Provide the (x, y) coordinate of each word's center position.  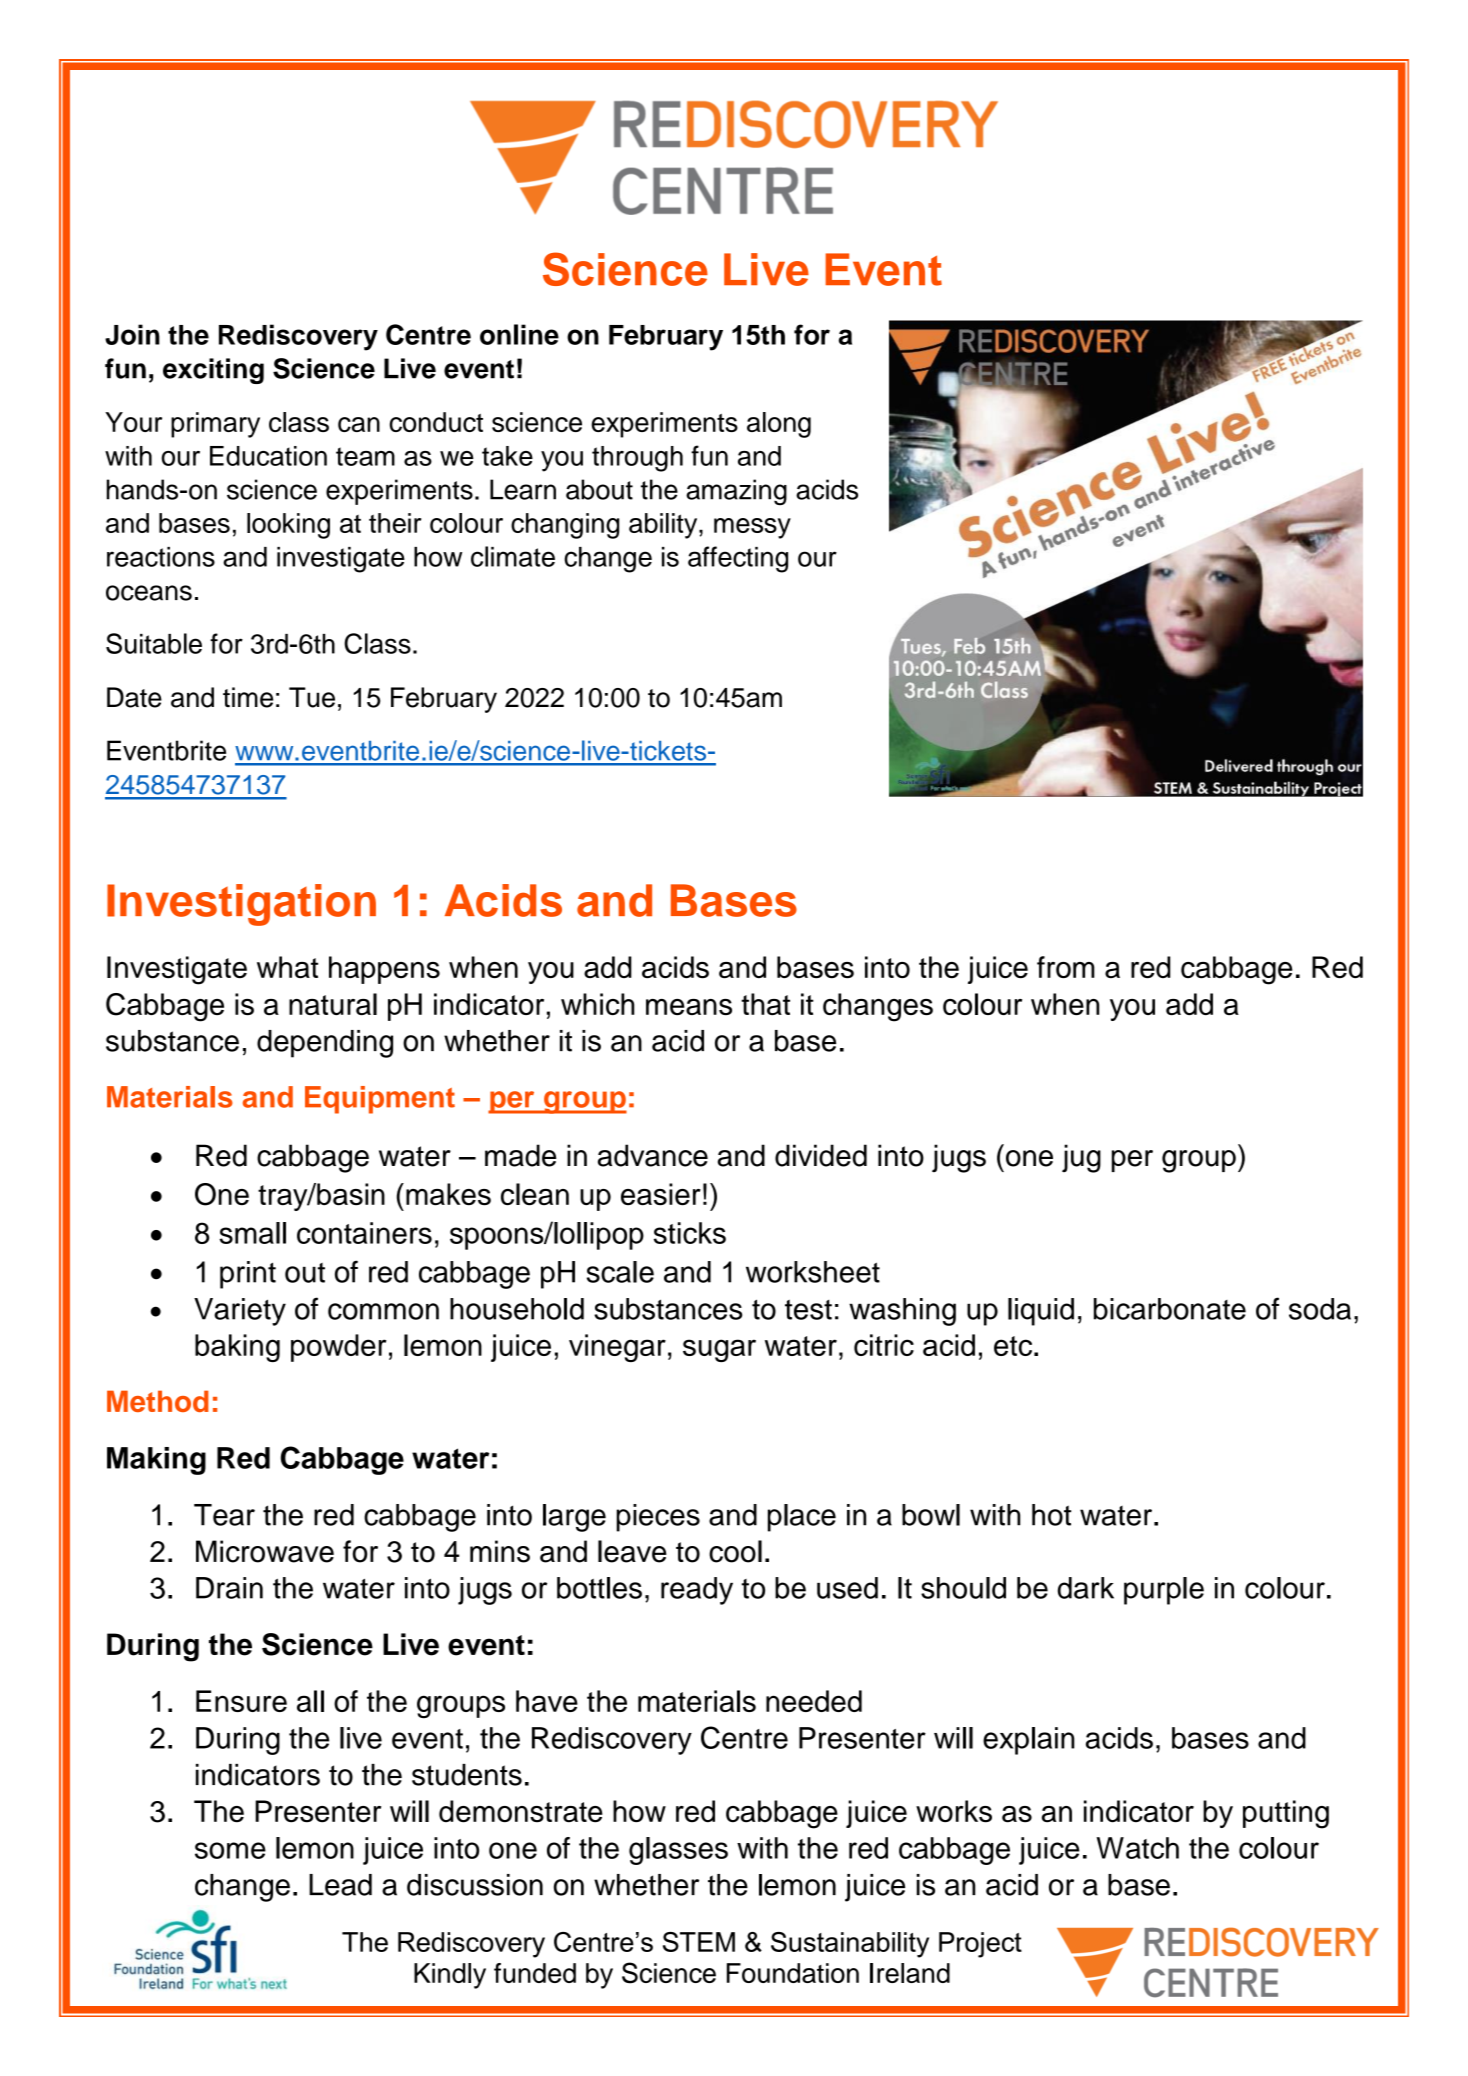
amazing (736, 492)
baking (237, 1348)
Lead (340, 1885)
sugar (719, 1350)
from (1066, 967)
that (765, 1004)
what (287, 967)
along (779, 425)
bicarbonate (1170, 1309)
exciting (213, 371)
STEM (699, 1942)
